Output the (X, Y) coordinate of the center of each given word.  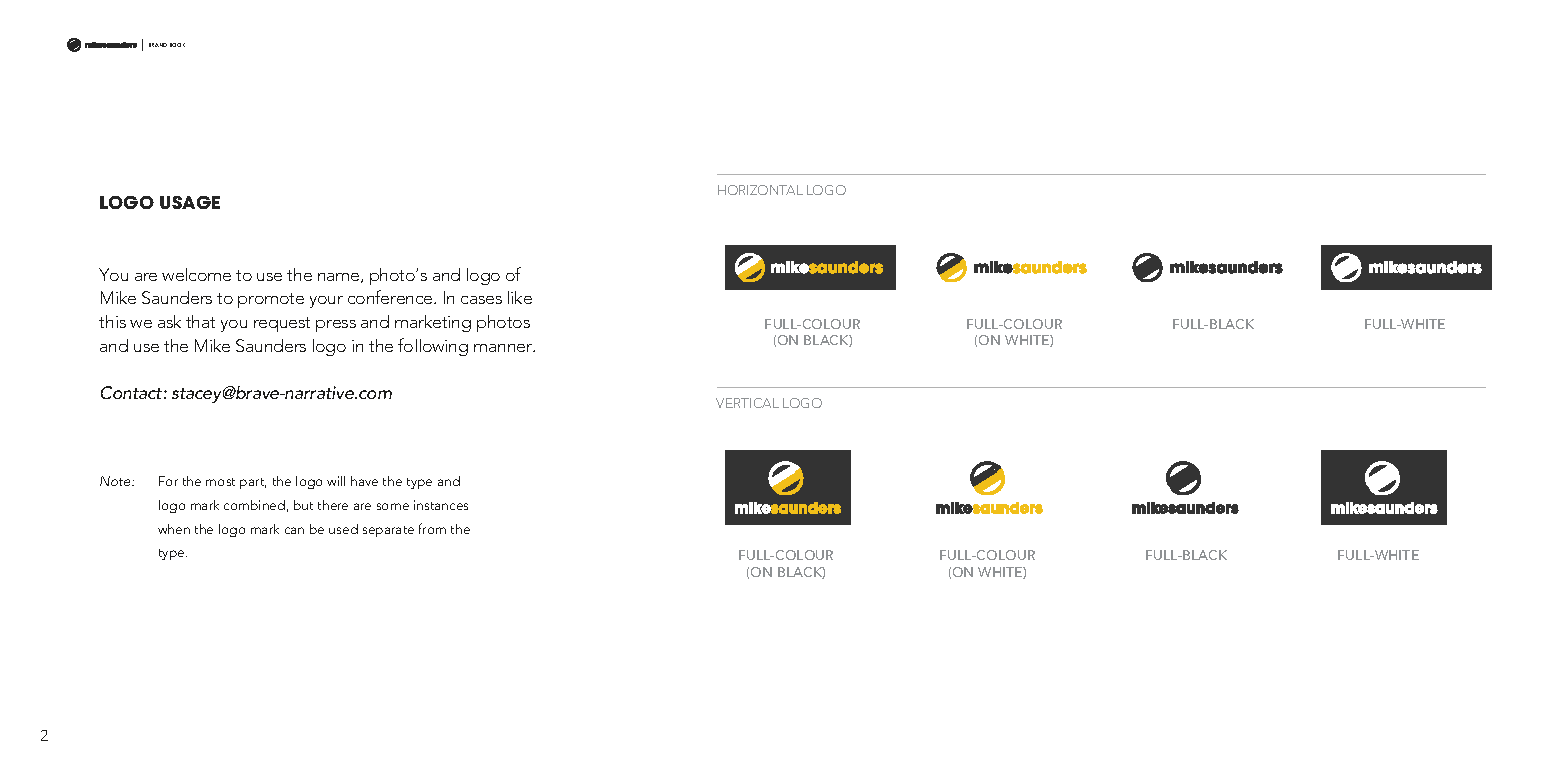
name (340, 278)
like (520, 297)
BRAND (158, 45)
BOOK (177, 45)
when (174, 529)
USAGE (190, 202)
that (200, 321)
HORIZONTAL (760, 190)
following (433, 347)
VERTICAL (747, 403)
